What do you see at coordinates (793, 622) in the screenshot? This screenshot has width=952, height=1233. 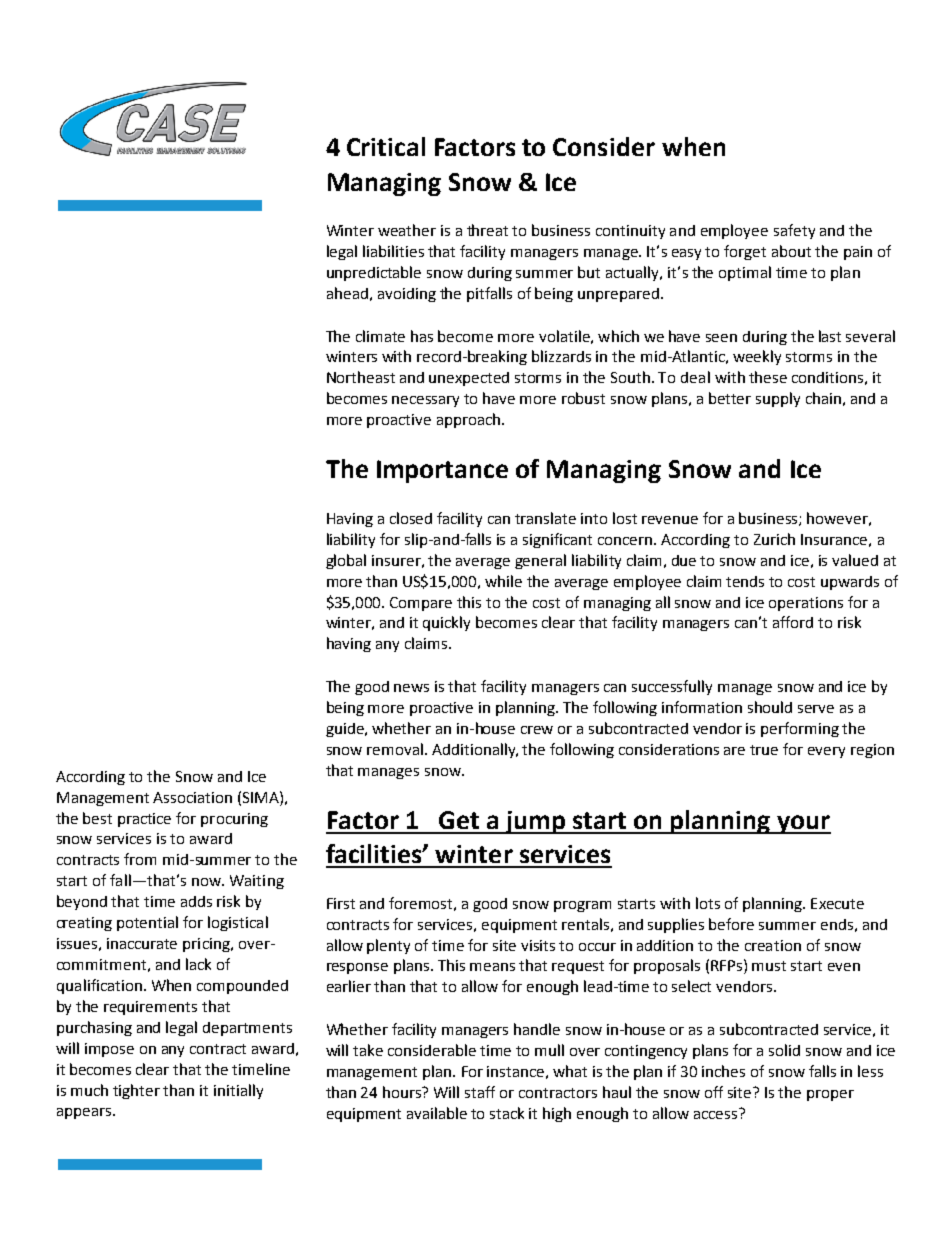 I see `afford` at bounding box center [793, 622].
